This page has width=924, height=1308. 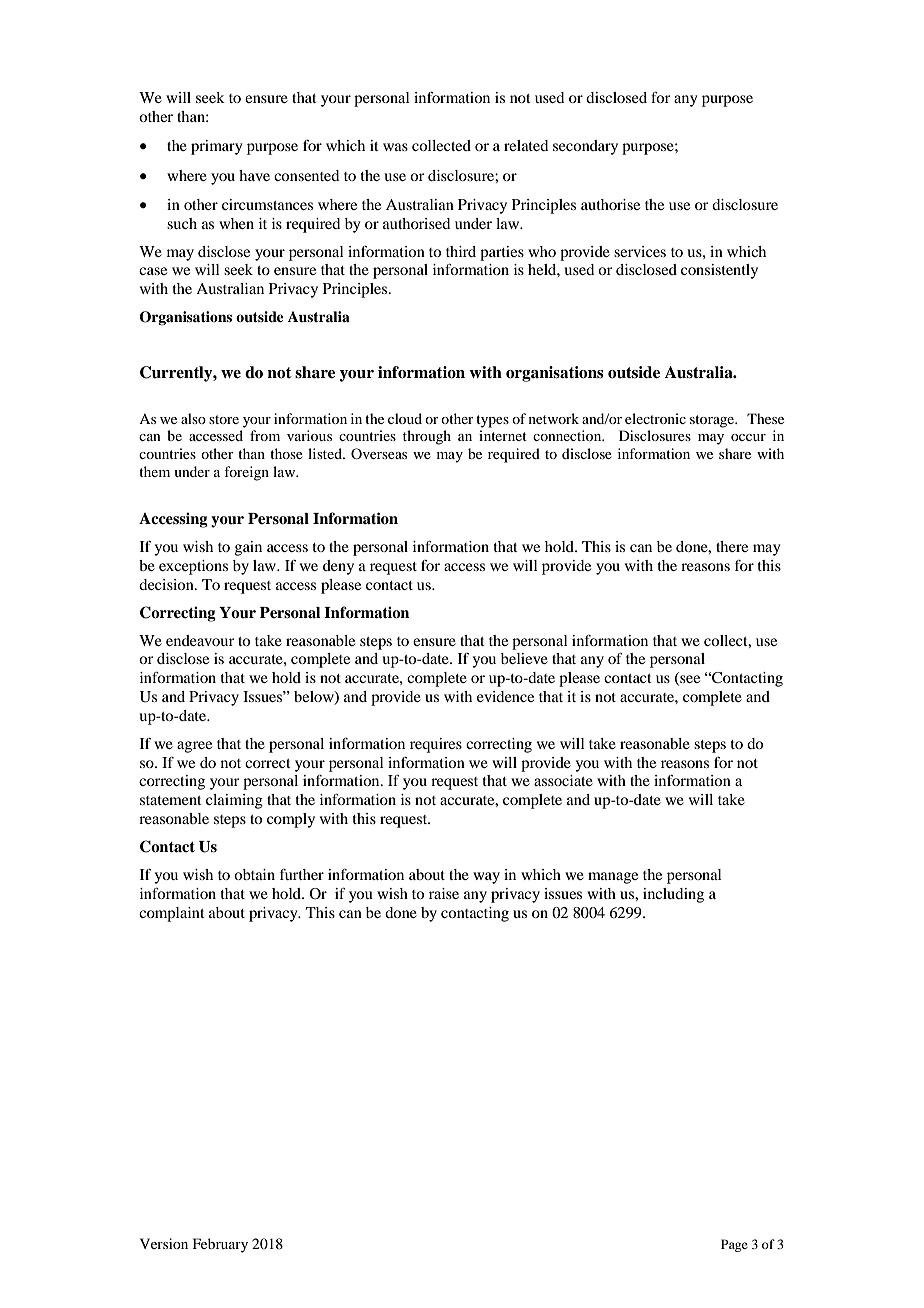 What do you see at coordinates (734, 1245) in the page?
I see `Page` at bounding box center [734, 1245].
